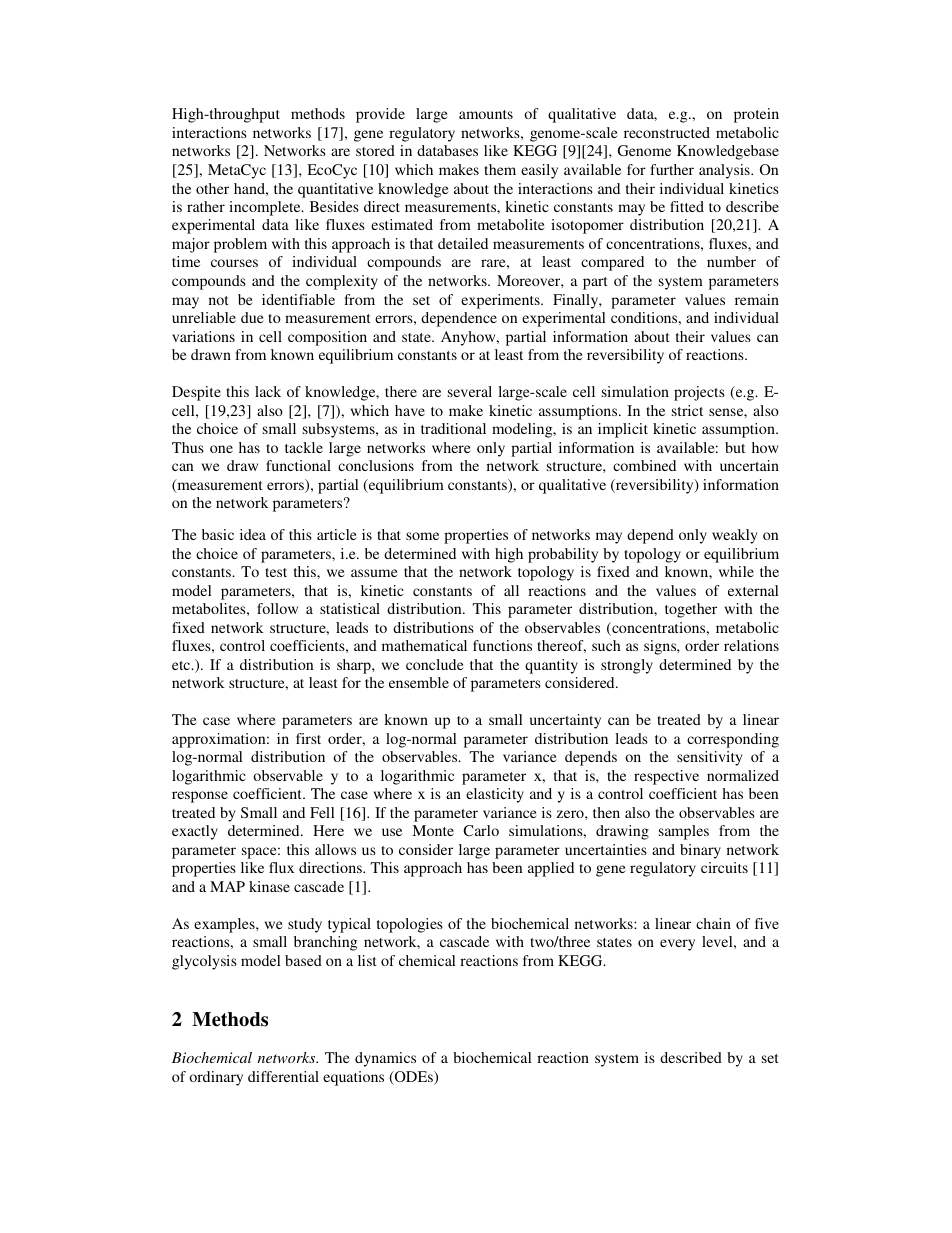  What do you see at coordinates (308, 738) in the screenshot?
I see `first` at bounding box center [308, 738].
